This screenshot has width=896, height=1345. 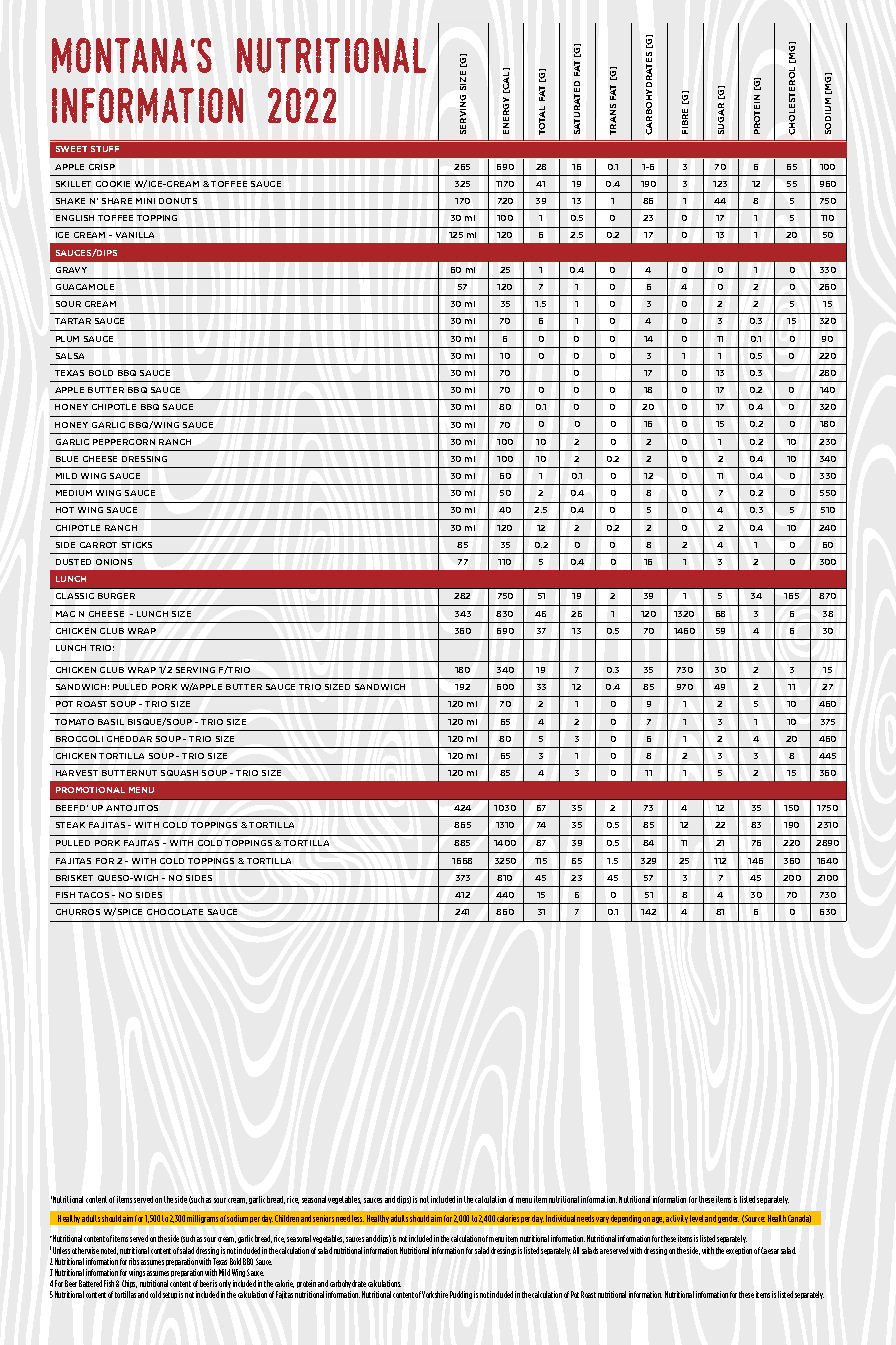 I want to click on DONUTS, so click(x=178, y=201).
